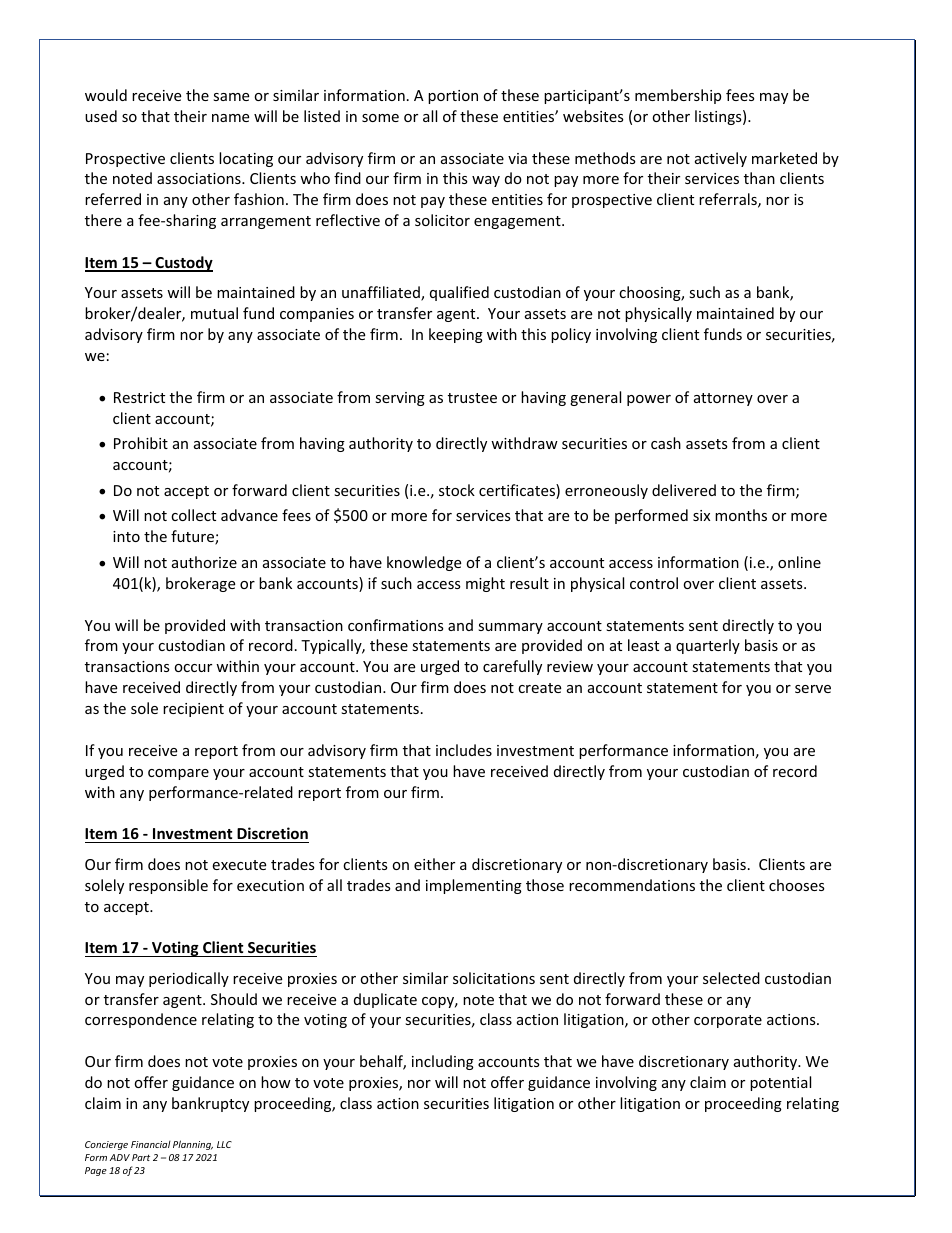 Image resolution: width=952 pixels, height=1233 pixels. What do you see at coordinates (193, 668) in the page?
I see `occur` at bounding box center [193, 668].
